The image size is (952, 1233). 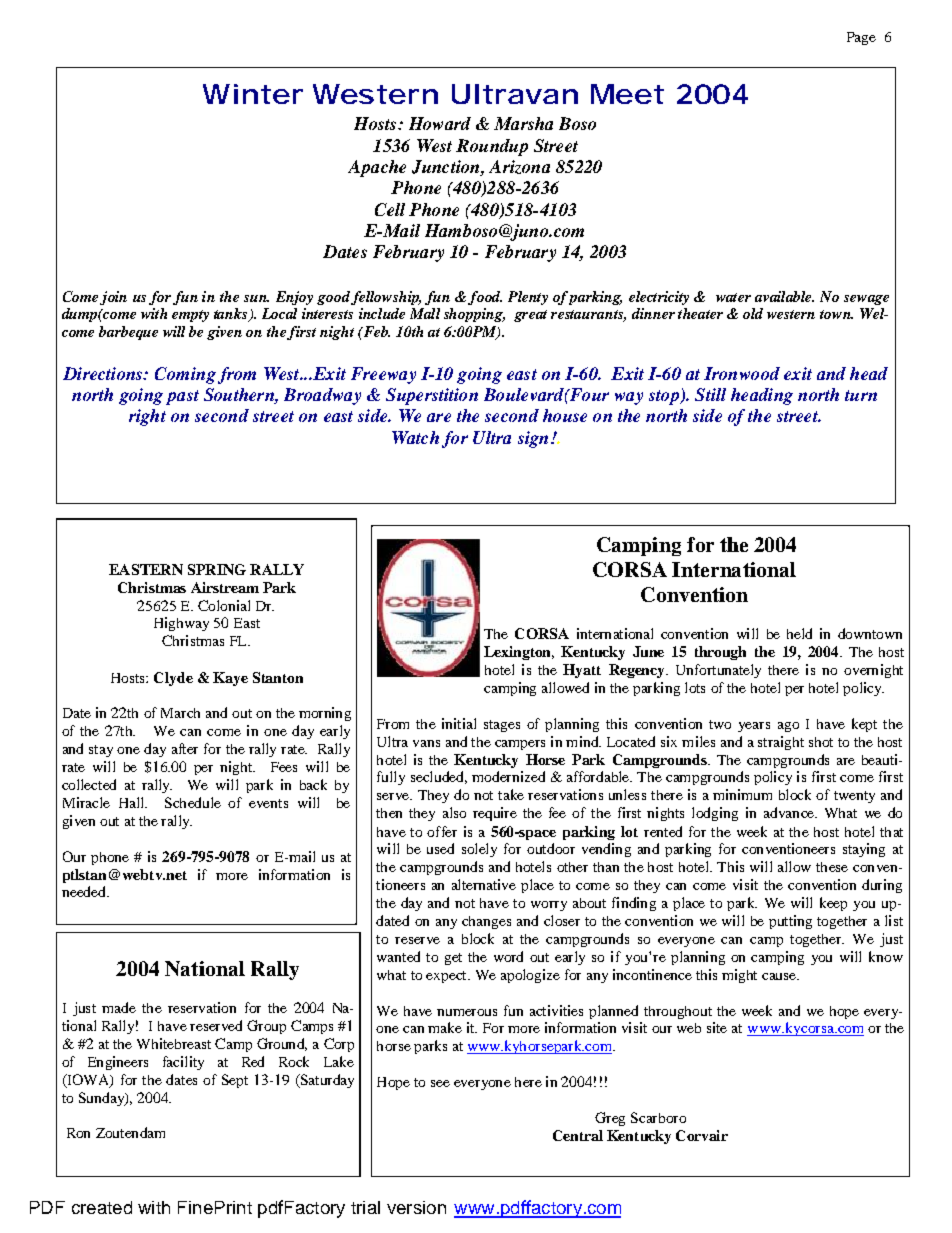 I want to click on version, so click(x=416, y=1207).
